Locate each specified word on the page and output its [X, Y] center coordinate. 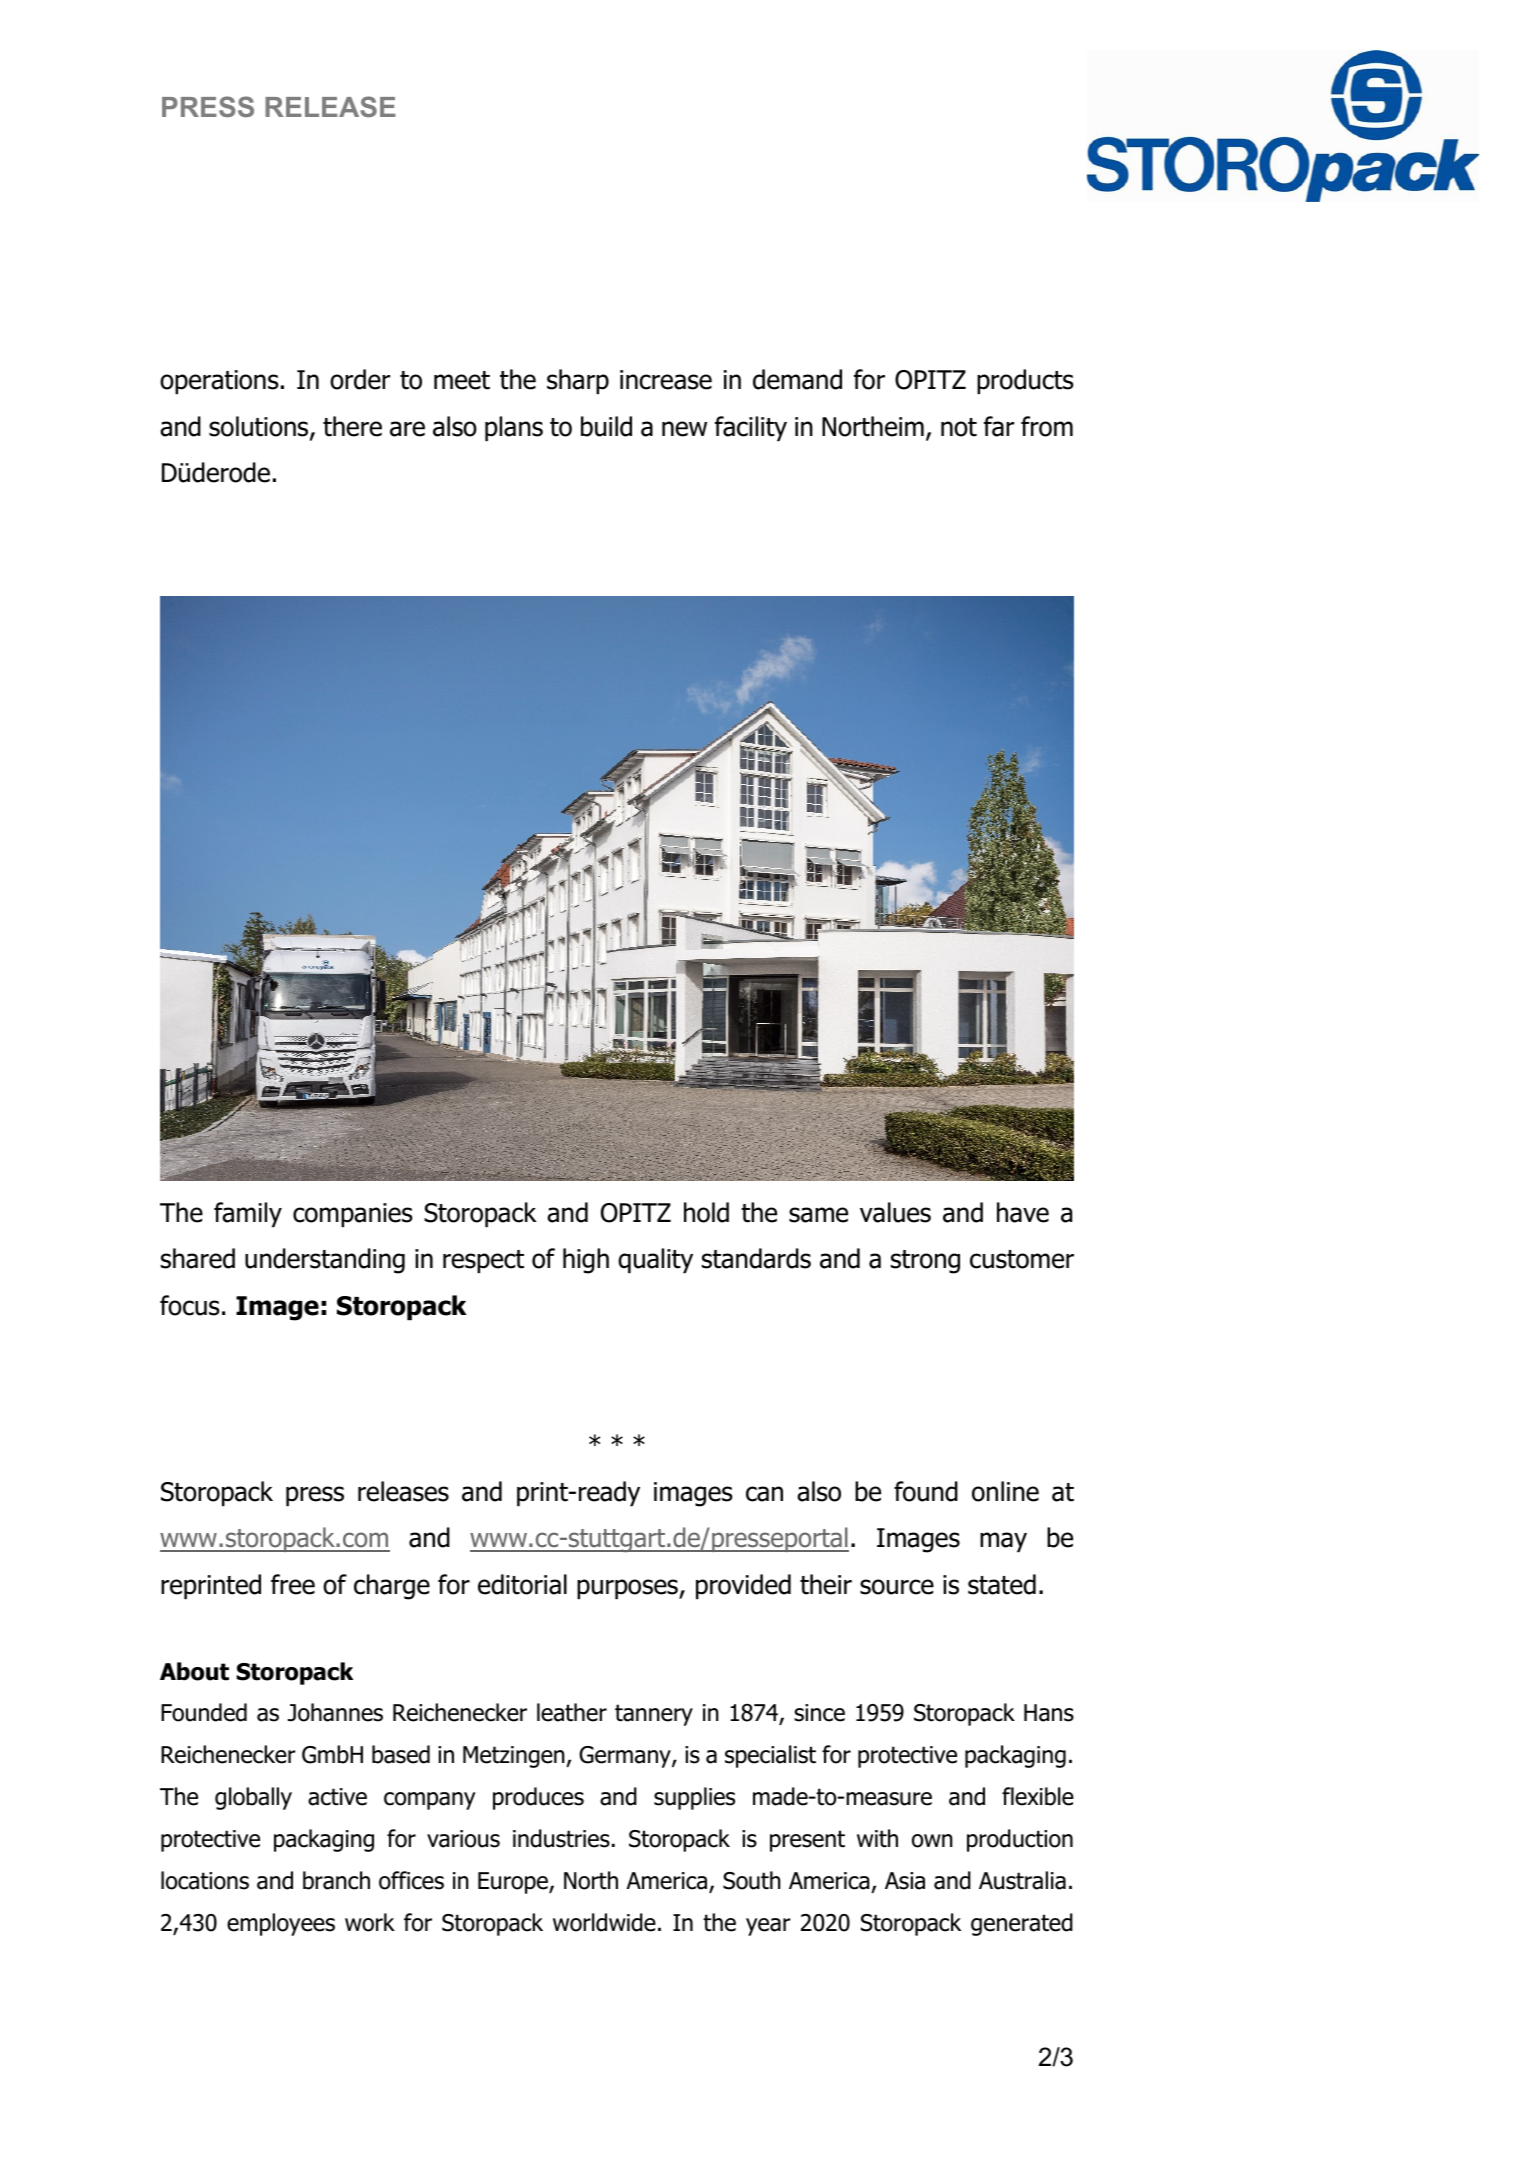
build [606, 426]
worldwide [604, 1922]
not [959, 427]
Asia [905, 1881]
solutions [260, 427]
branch [336, 1880]
